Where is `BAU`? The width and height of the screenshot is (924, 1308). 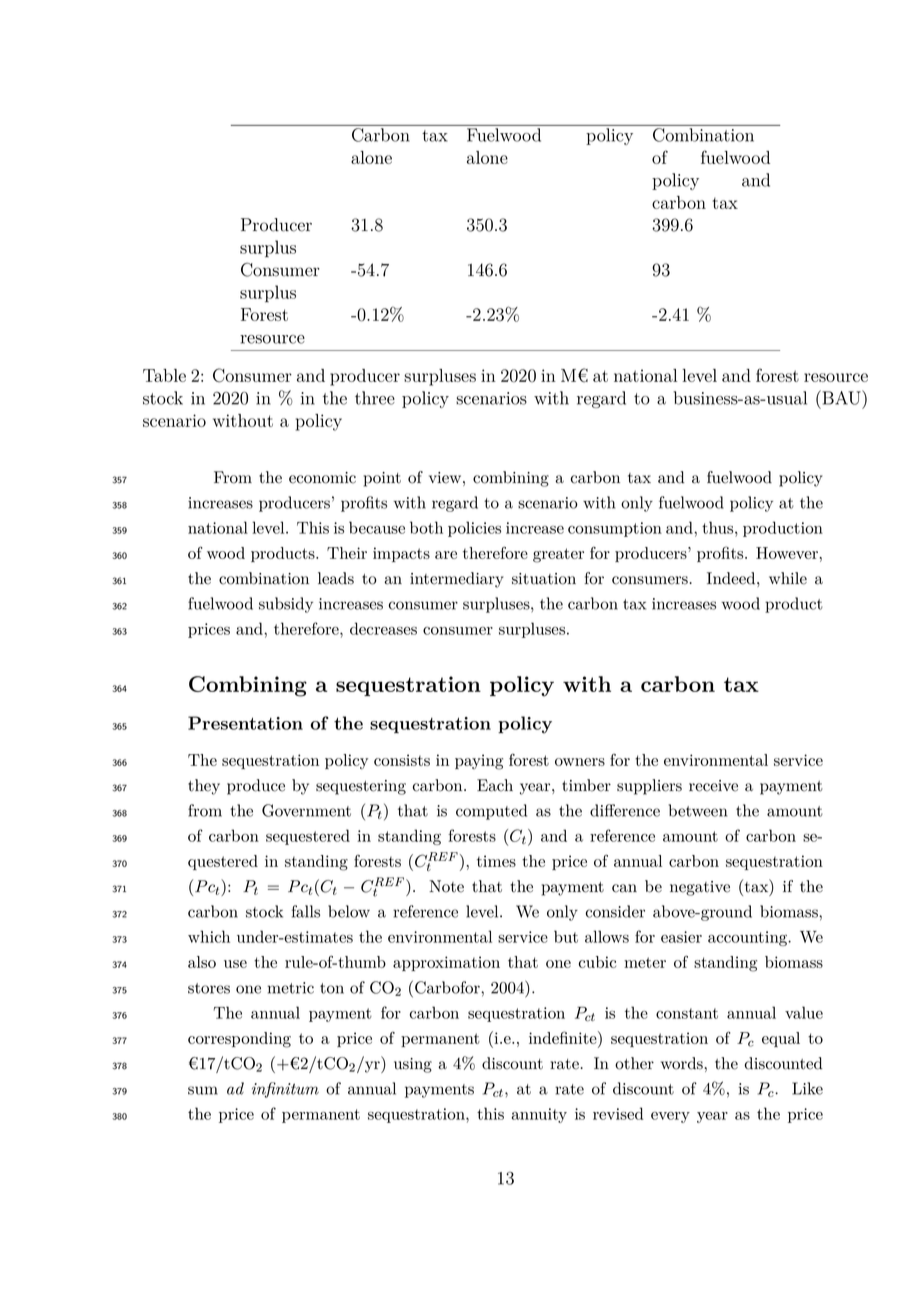
BAU is located at coordinates (841, 397).
